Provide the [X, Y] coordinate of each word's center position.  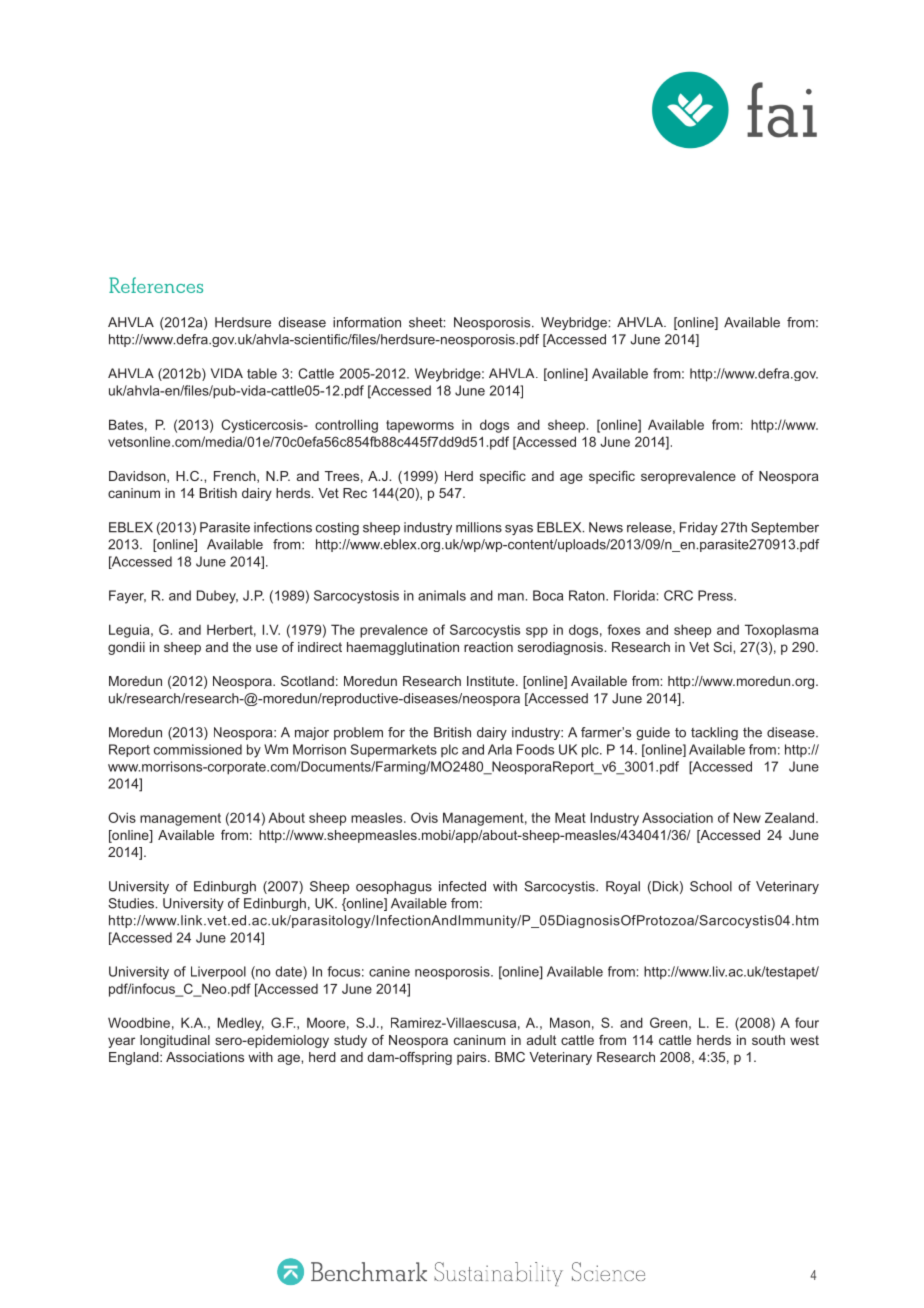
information [367, 322]
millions [479, 527]
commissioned [198, 749]
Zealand [791, 817]
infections [283, 527]
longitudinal [175, 1041]
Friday [699, 528]
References [156, 285]
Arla [500, 749]
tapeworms [420, 426]
